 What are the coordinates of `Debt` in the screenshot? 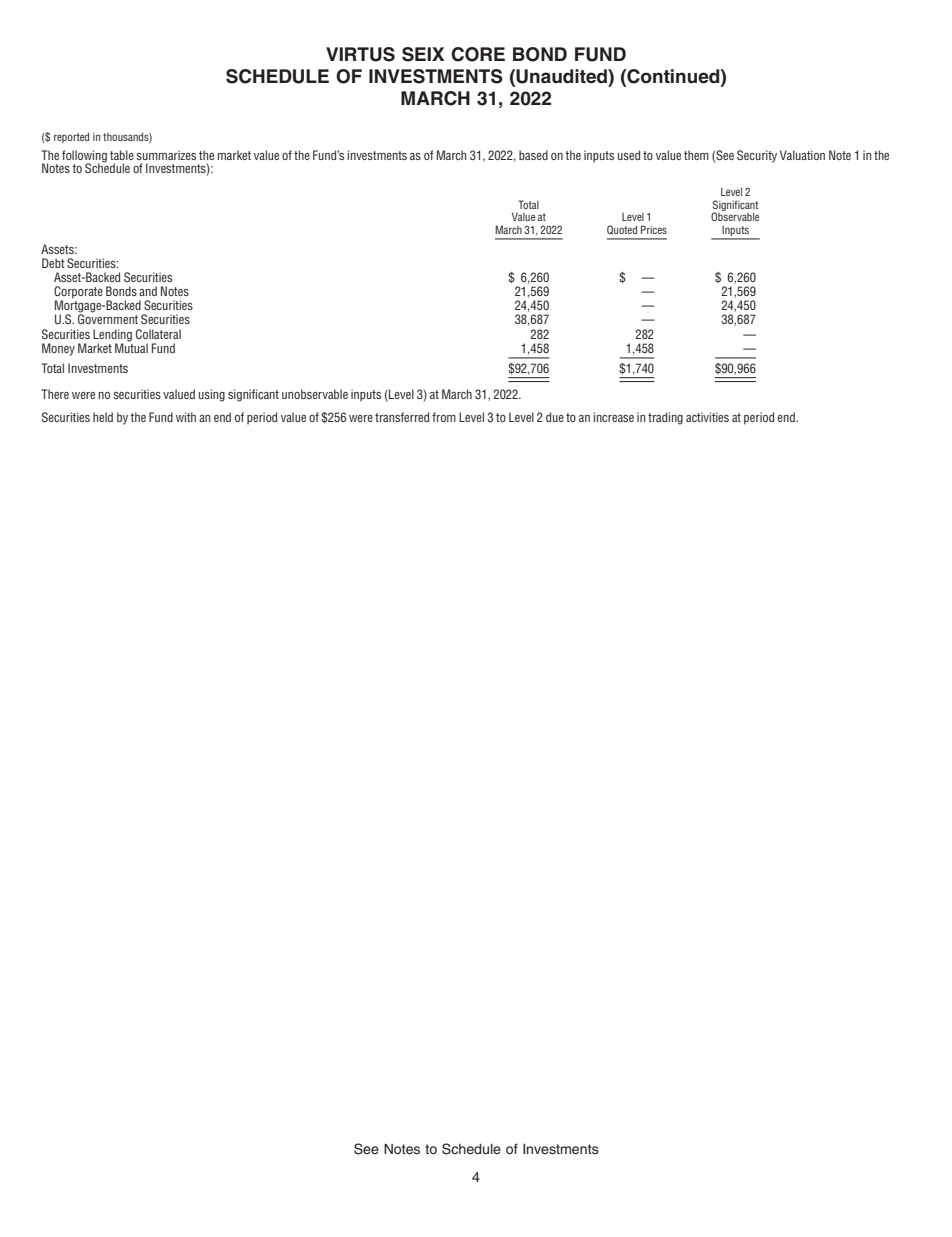 It's located at (53, 263).
